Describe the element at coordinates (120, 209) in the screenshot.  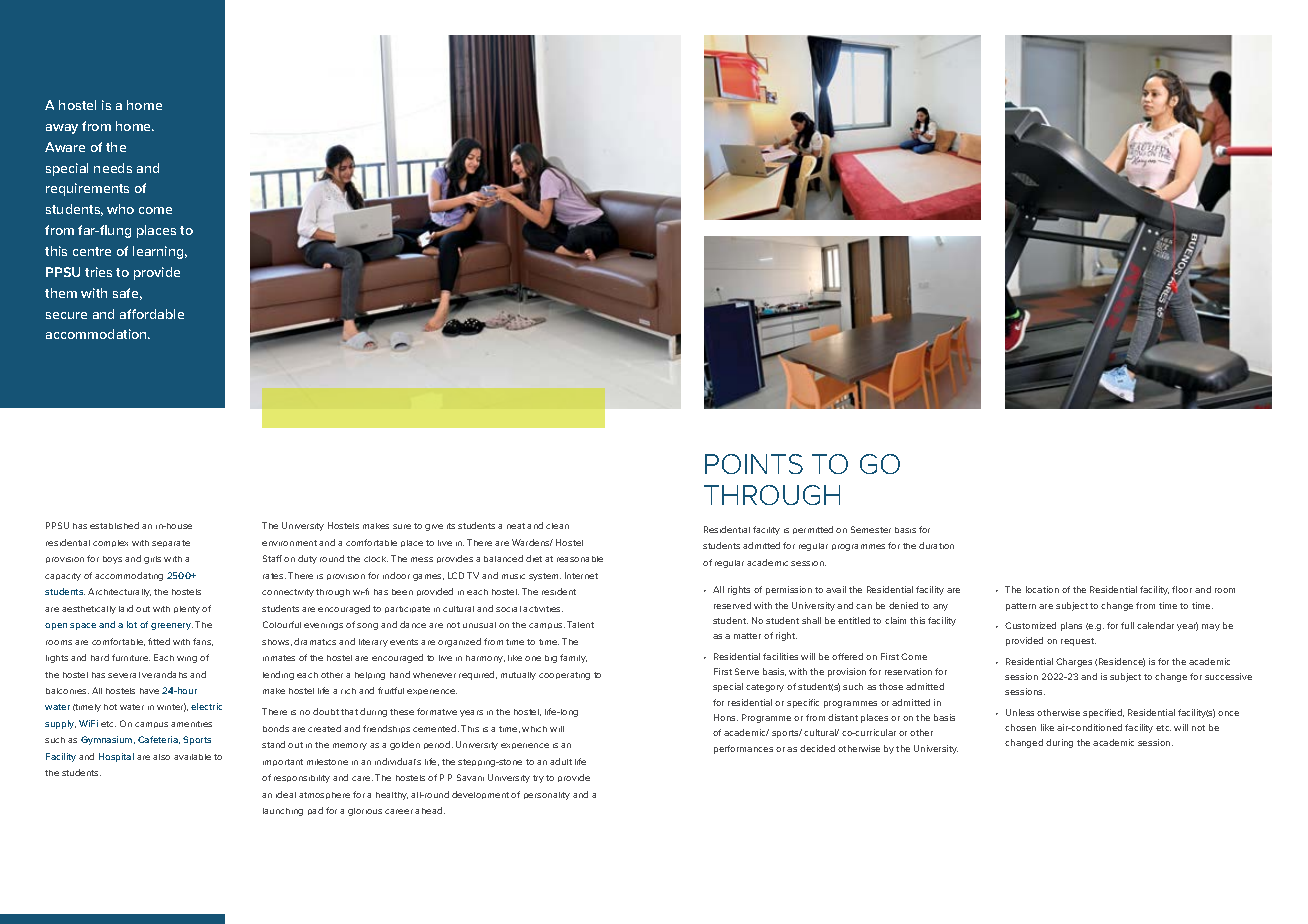
I see `who` at that location.
